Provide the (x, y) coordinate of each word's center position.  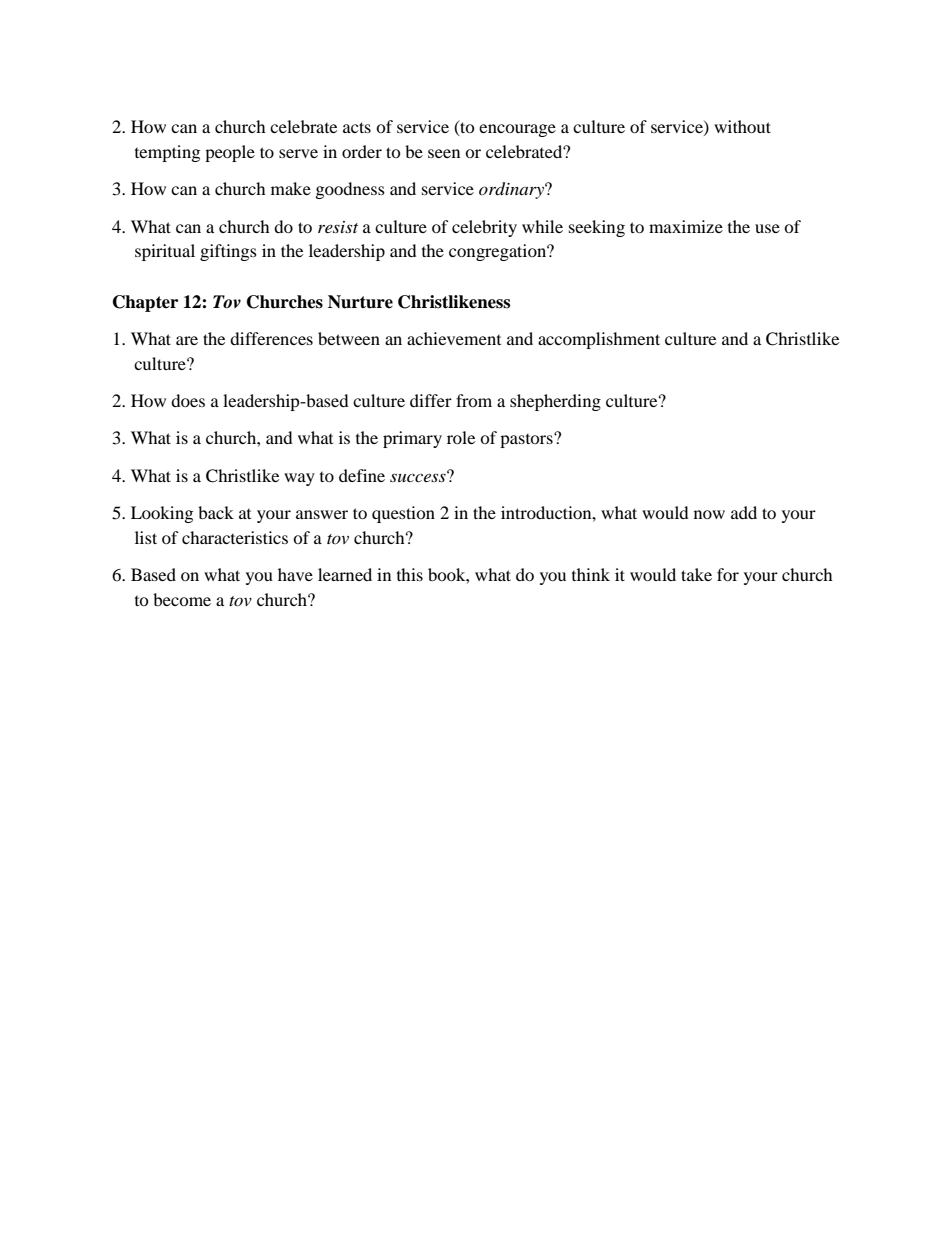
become (182, 599)
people (230, 153)
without (742, 126)
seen (444, 153)
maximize (686, 226)
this (410, 574)
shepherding (555, 402)
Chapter (145, 303)
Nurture (360, 302)
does (188, 400)
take (696, 574)
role (461, 437)
